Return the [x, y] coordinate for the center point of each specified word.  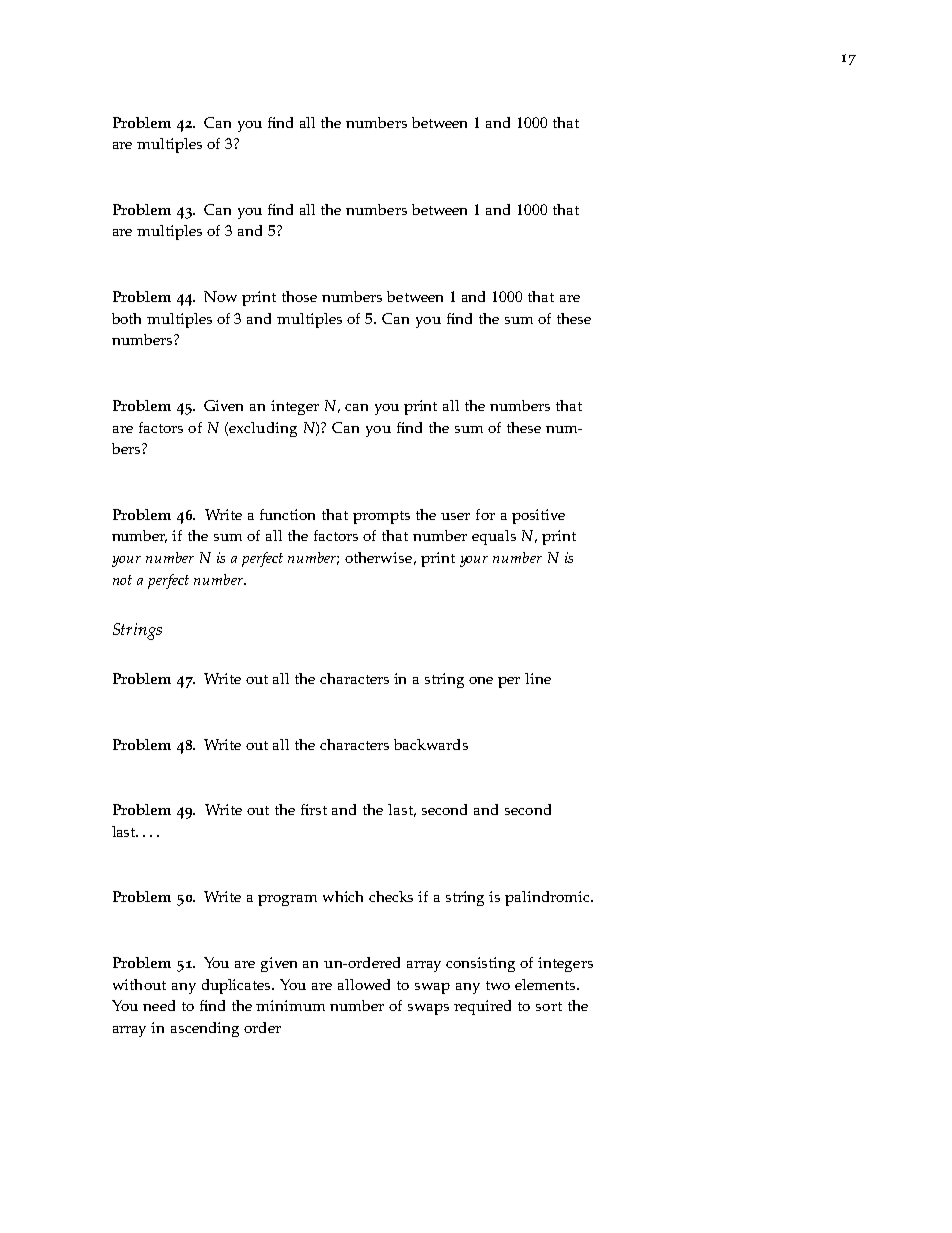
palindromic [548, 898]
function [287, 514]
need [159, 1005]
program [287, 900]
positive [538, 516]
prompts [381, 517]
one [481, 680]
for [485, 514]
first [314, 809]
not [122, 580]
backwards [431, 744]
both [126, 318]
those [299, 296]
